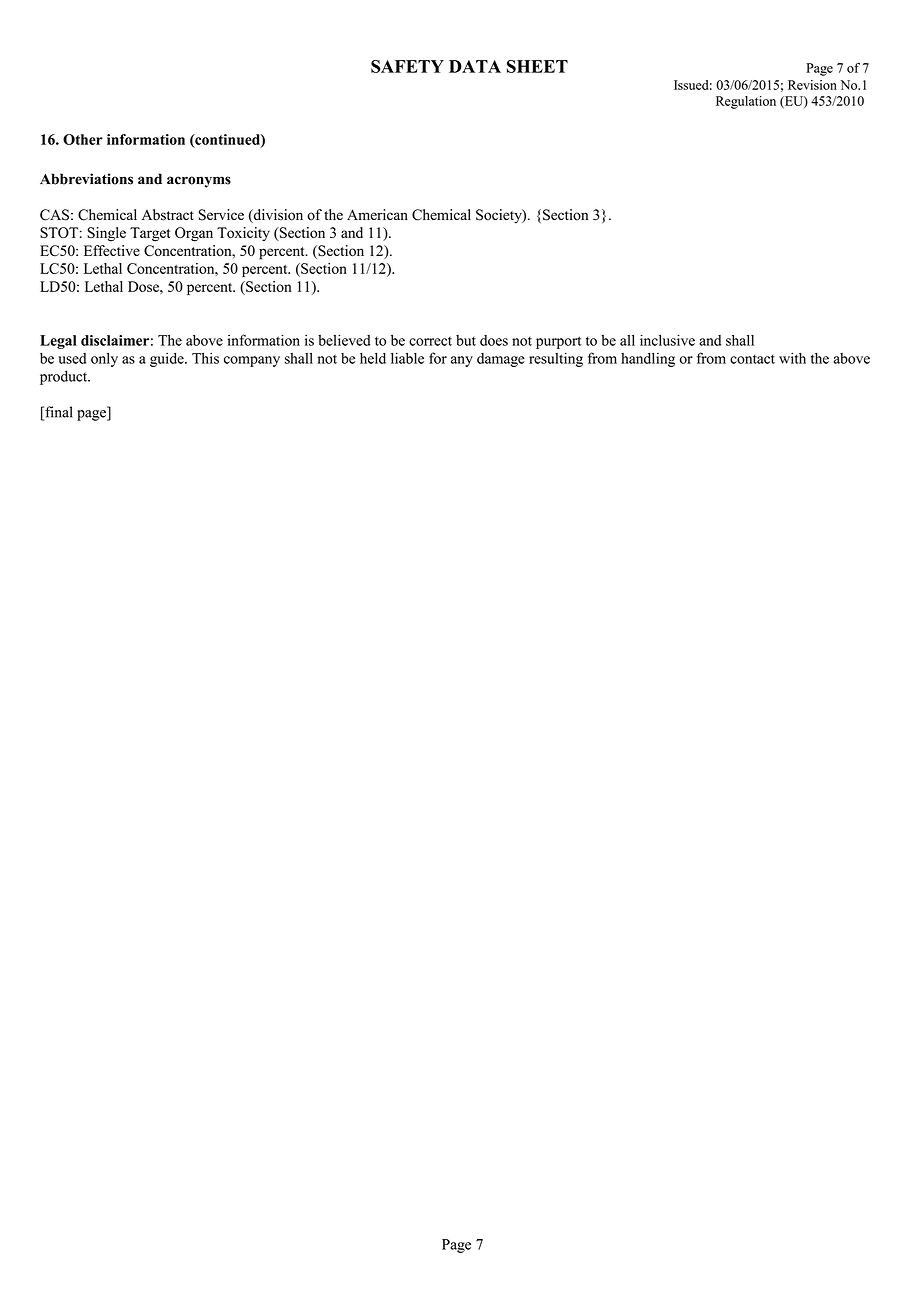  Describe the element at coordinates (168, 215) in the screenshot. I see `Abstract` at that location.
